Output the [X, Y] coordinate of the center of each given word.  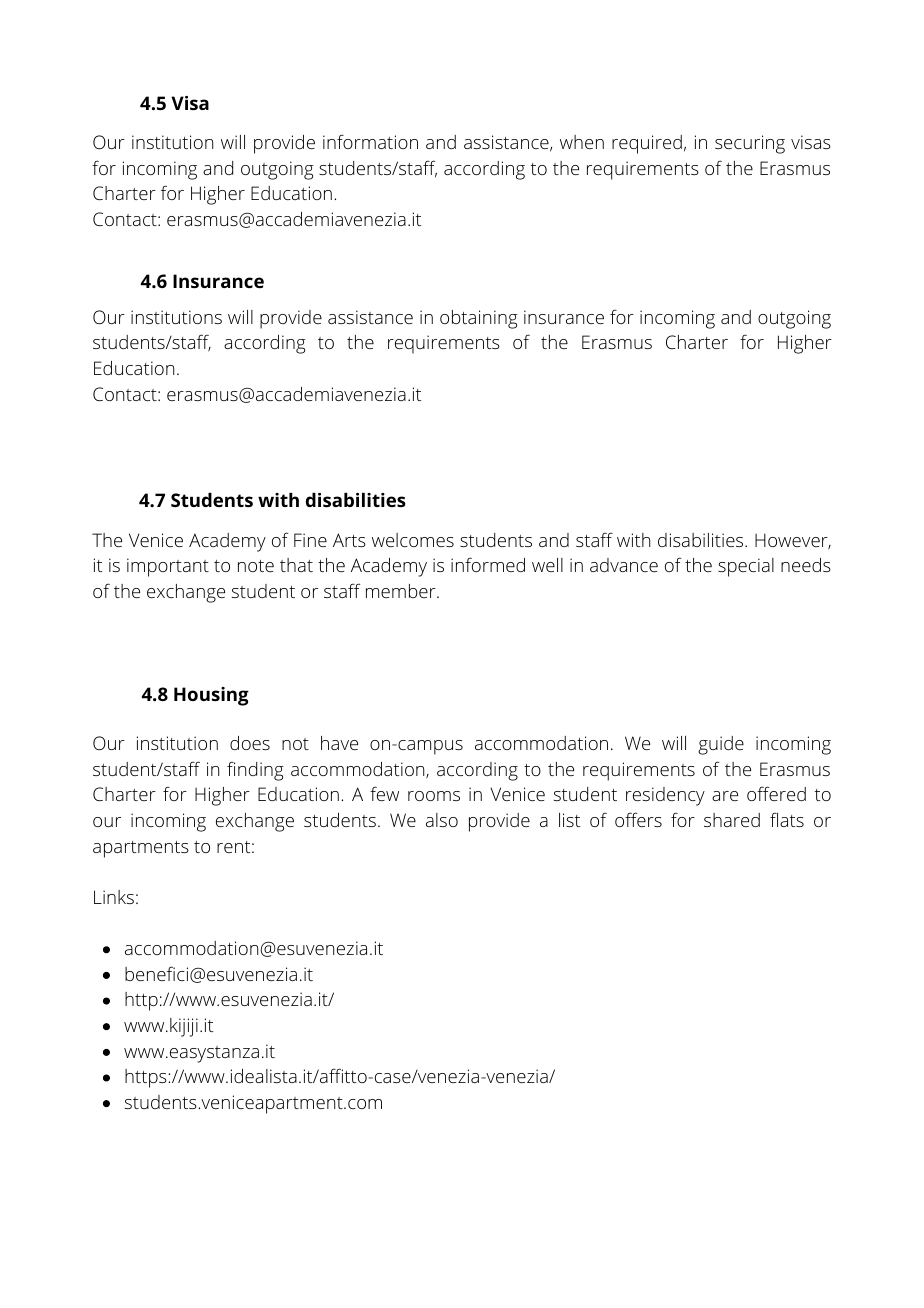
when [582, 142]
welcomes [413, 540]
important [168, 567]
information [370, 142]
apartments [141, 849]
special [746, 567]
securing [750, 144]
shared [732, 820]
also [442, 820]
